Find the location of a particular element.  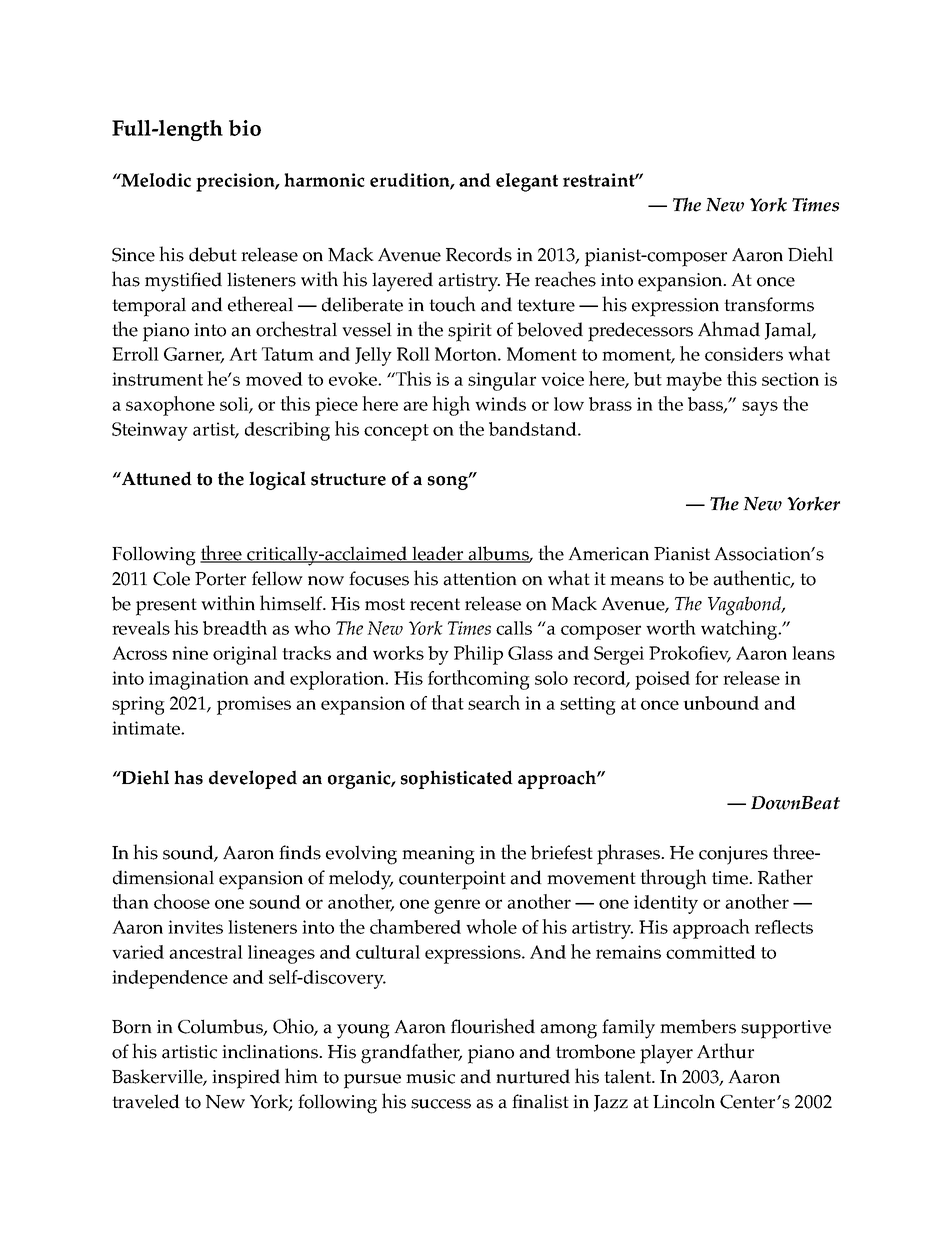

transforms is located at coordinates (769, 304).
